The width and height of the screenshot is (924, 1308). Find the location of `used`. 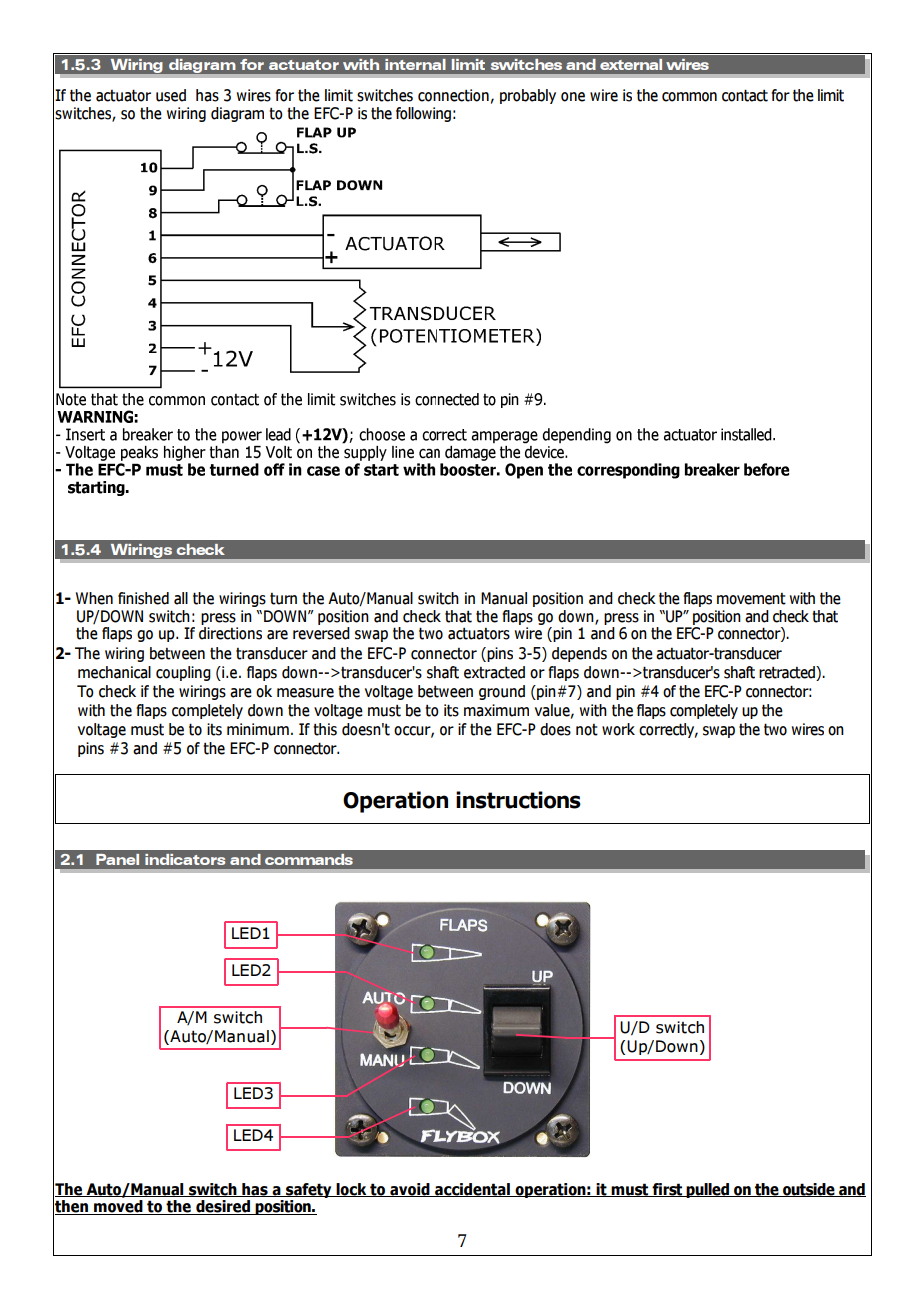

used is located at coordinates (171, 95).
